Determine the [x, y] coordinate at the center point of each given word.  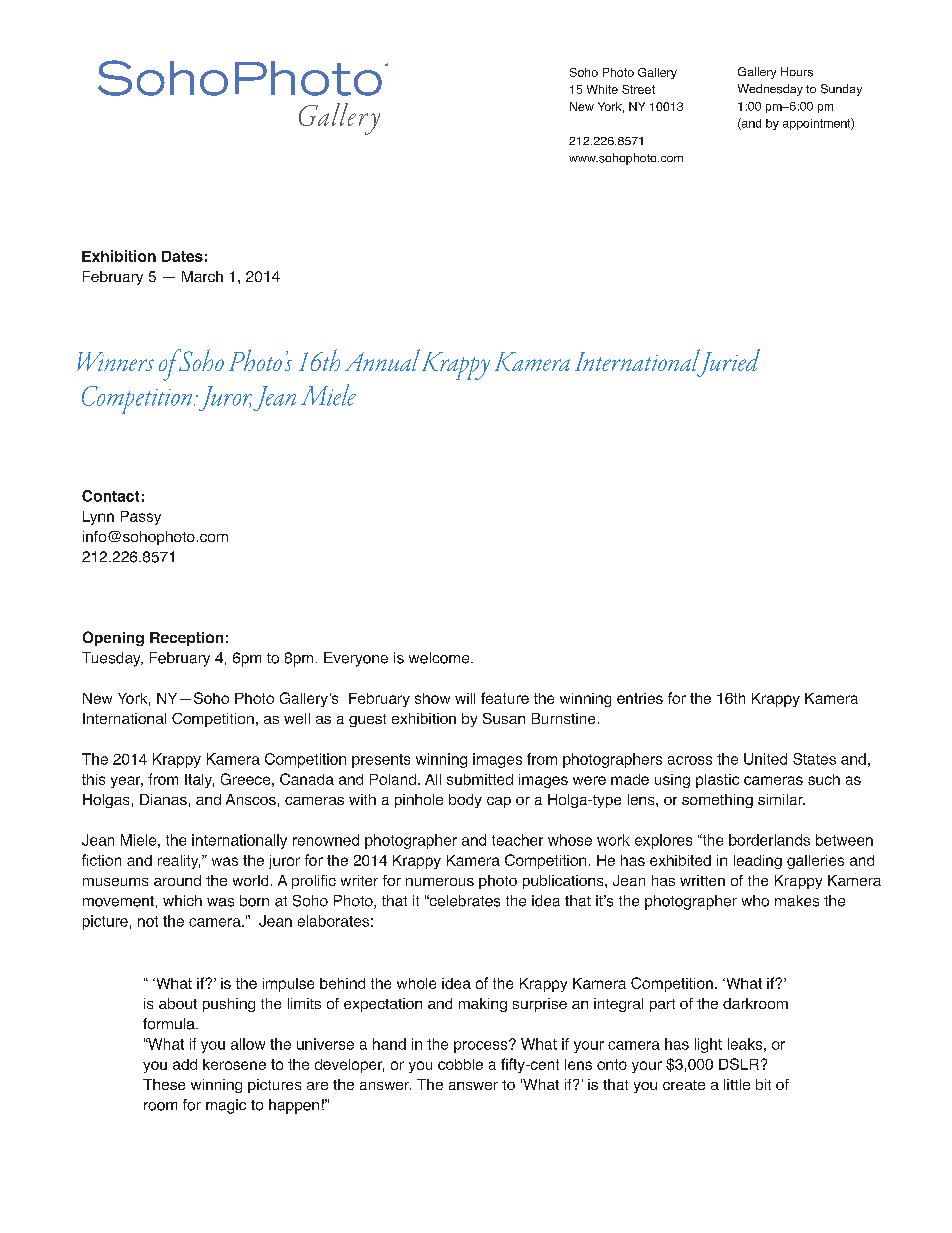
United [765, 759]
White [602, 89]
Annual [382, 360]
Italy [199, 781]
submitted [480, 779]
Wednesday [770, 90]
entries [640, 698]
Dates [182, 256]
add [185, 1064]
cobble [460, 1064]
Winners [115, 361]
